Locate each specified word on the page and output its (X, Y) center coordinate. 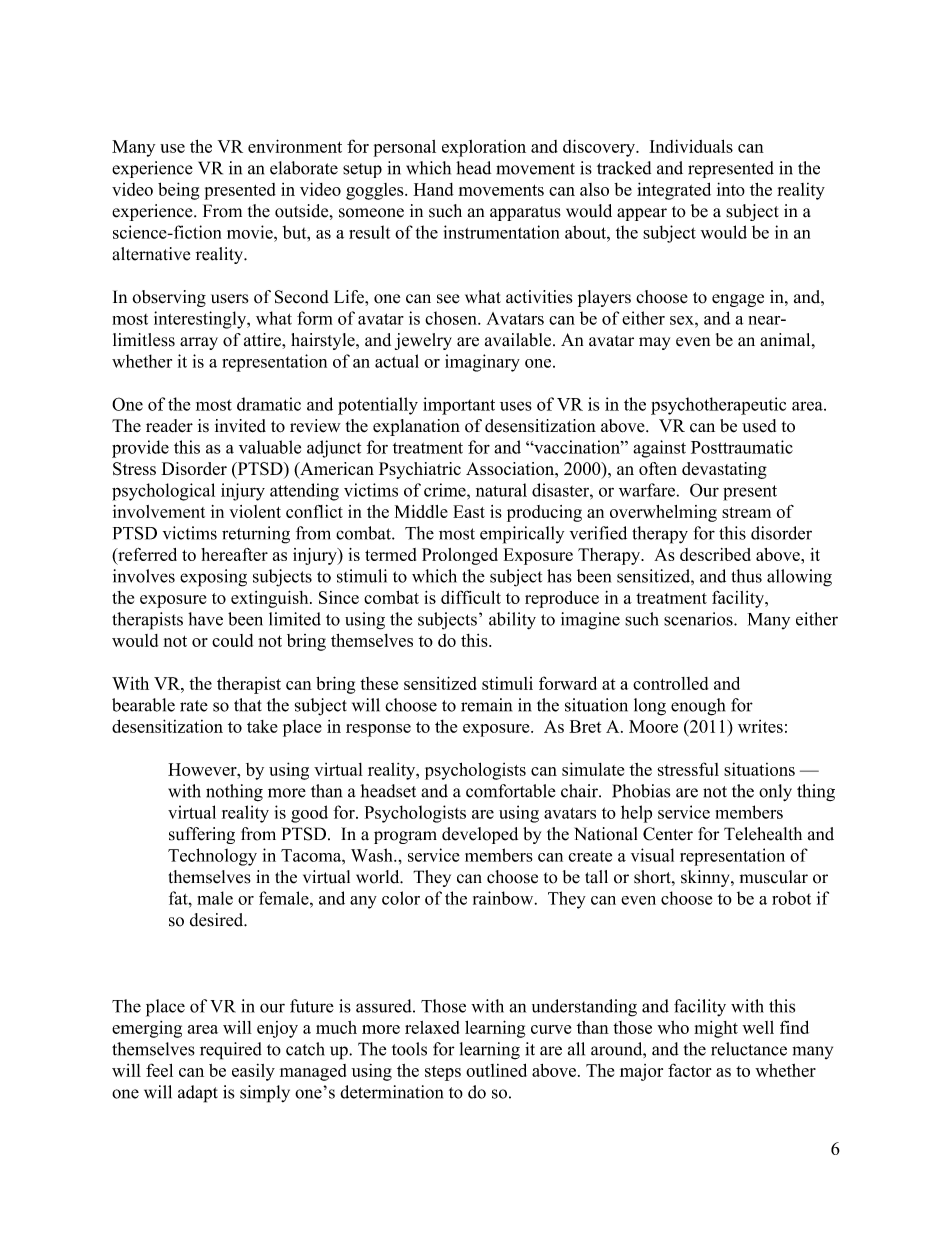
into (731, 189)
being (179, 191)
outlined (496, 1070)
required (231, 1051)
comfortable (511, 791)
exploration (484, 148)
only (775, 792)
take (262, 726)
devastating (724, 470)
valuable (270, 447)
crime (446, 490)
